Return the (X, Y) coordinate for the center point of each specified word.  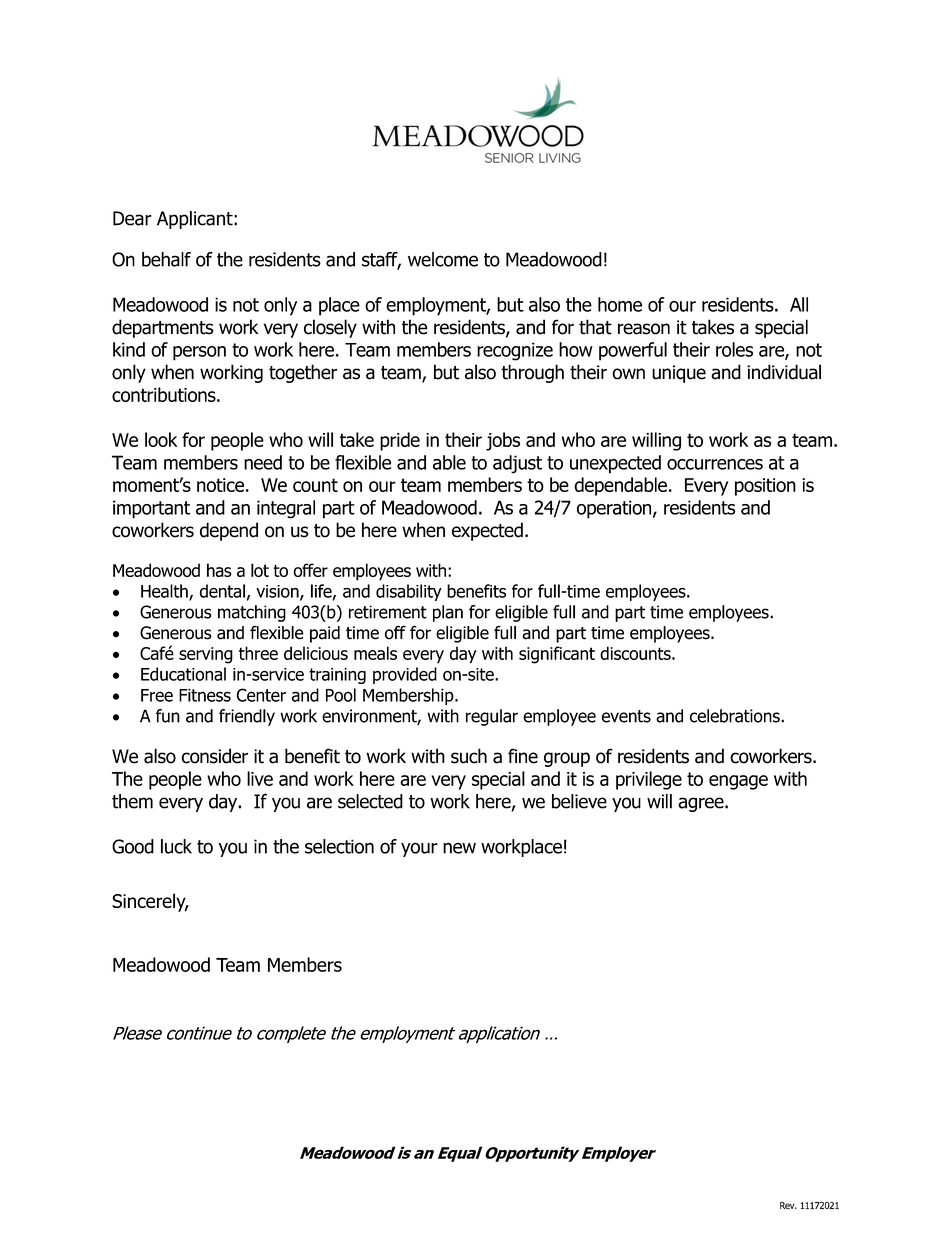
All (799, 304)
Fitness (205, 695)
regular (492, 717)
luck (176, 846)
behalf (166, 259)
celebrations (736, 716)
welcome (443, 259)
